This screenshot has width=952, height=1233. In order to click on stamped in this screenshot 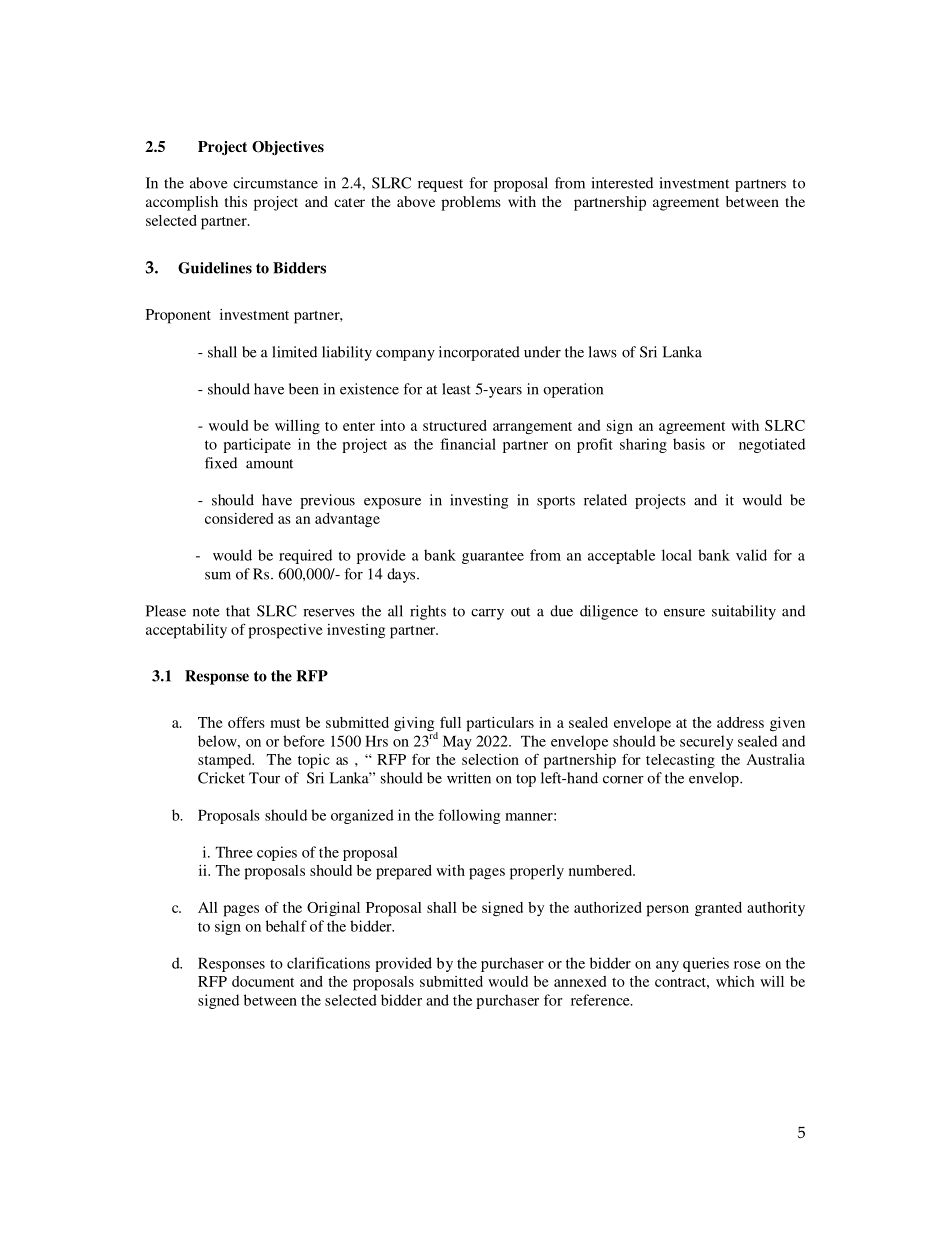, I will do `click(226, 761)`.
